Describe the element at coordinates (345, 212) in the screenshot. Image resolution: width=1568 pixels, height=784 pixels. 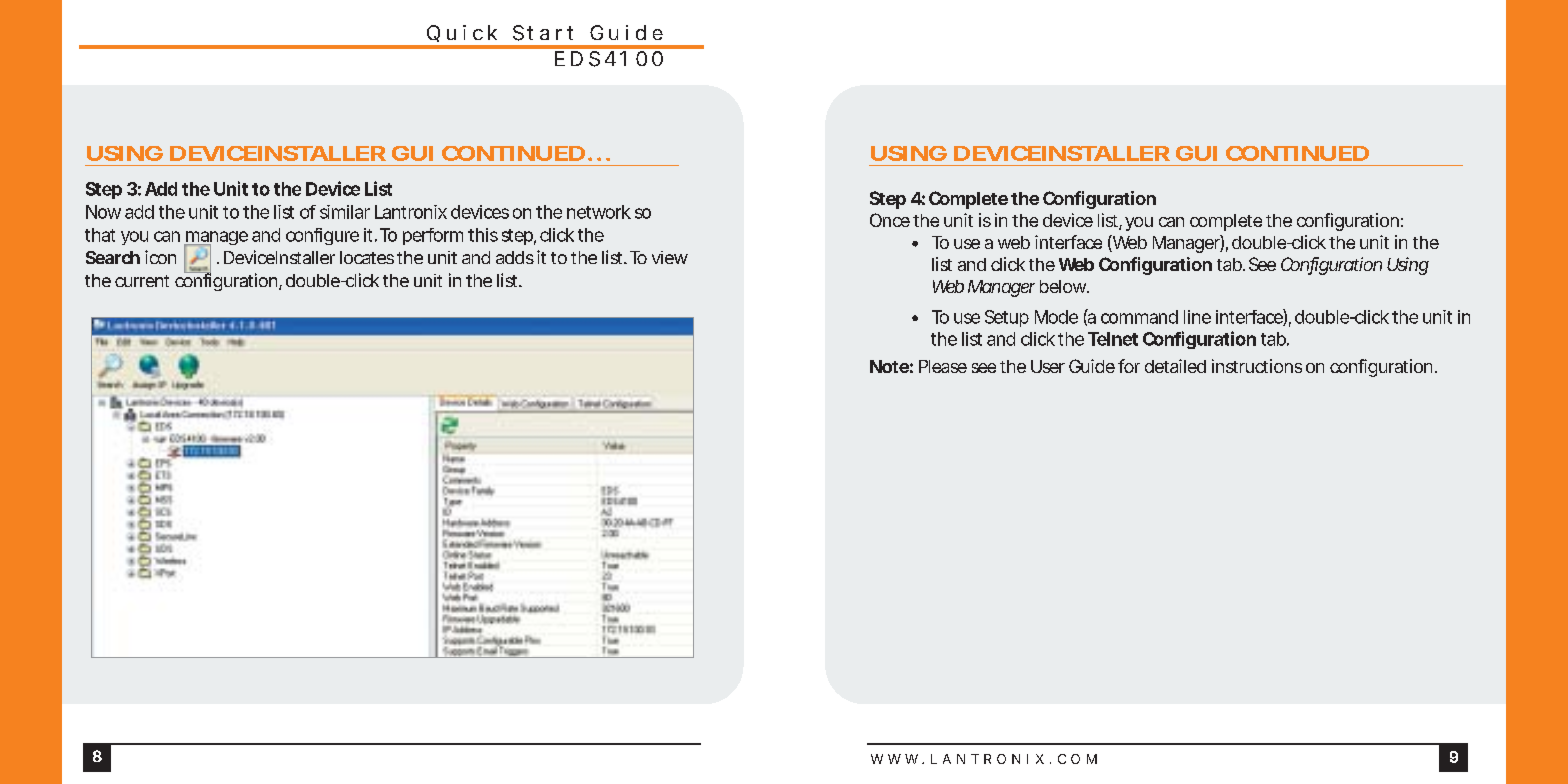
I see `similar` at that location.
